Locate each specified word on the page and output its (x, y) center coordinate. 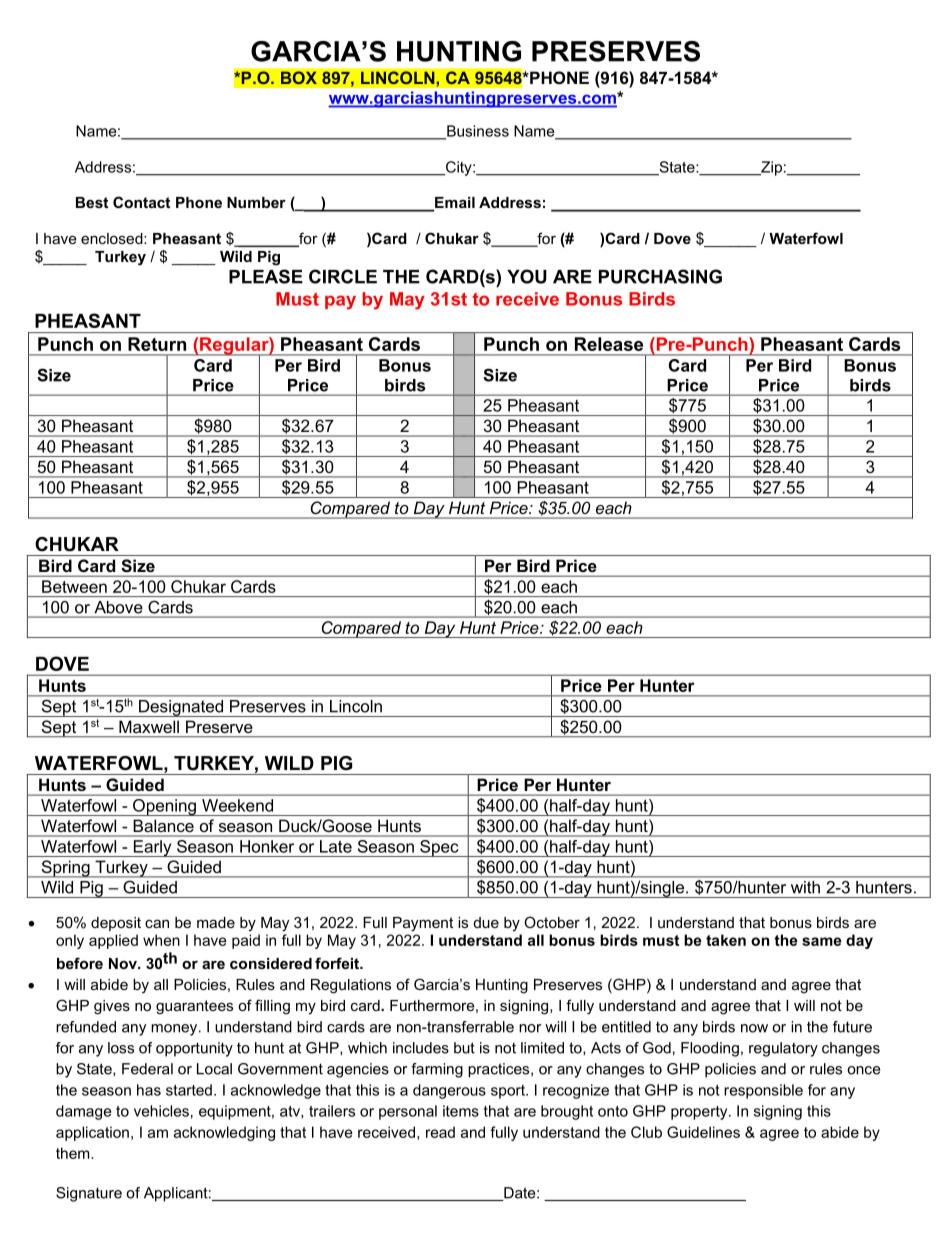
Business (477, 132)
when (161, 940)
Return (157, 344)
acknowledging (224, 1133)
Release (609, 344)
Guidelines (703, 1132)
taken (726, 940)
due (486, 922)
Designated (181, 708)
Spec (439, 848)
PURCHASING (660, 276)
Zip (770, 168)
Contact (141, 202)
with (805, 887)
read (440, 1132)
